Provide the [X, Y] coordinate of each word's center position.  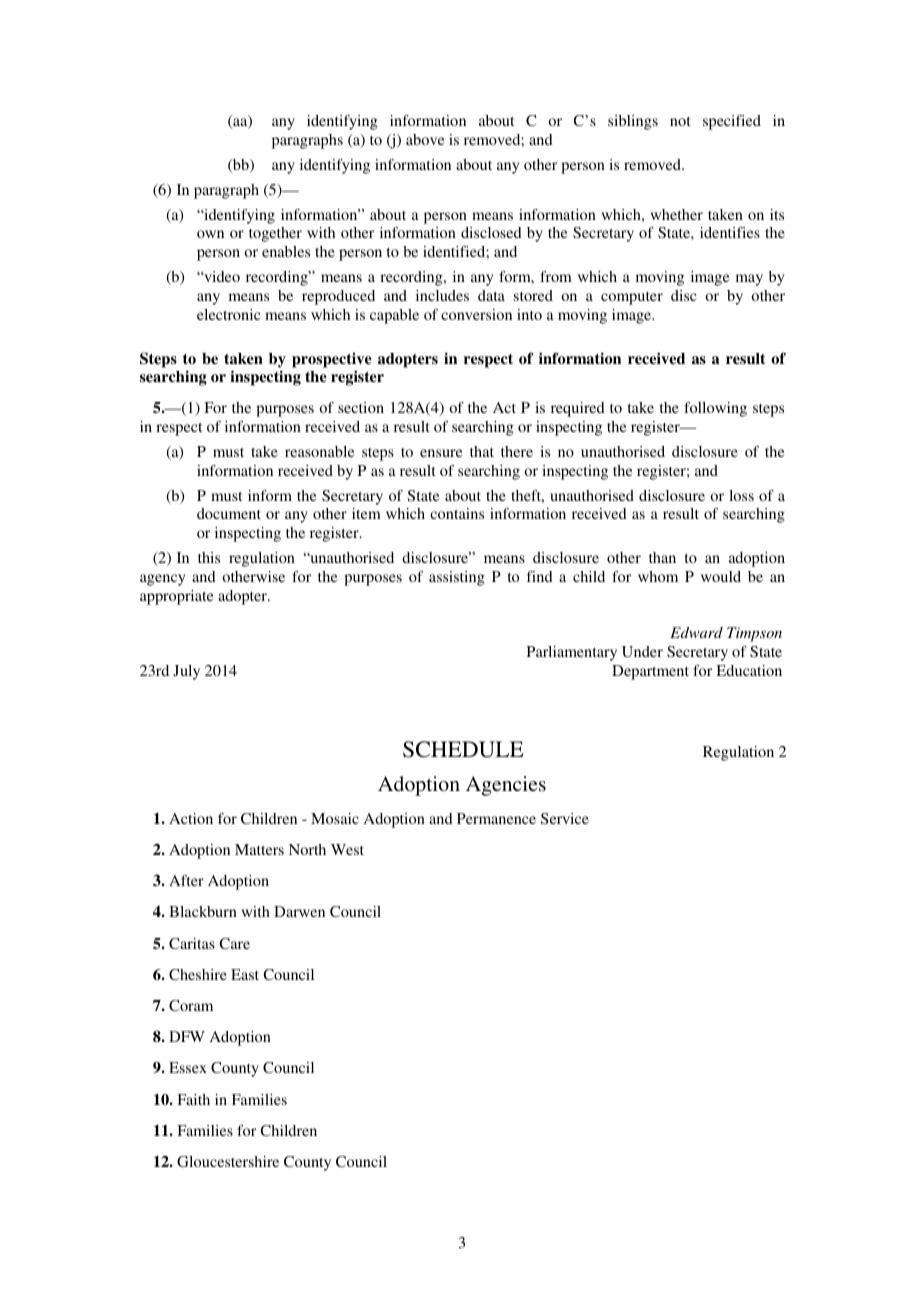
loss [741, 495]
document [229, 513]
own [210, 234]
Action [191, 818]
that [482, 451]
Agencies [506, 786]
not [680, 121]
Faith [193, 1099]
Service [565, 818]
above [425, 139]
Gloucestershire [228, 1161]
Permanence [496, 818]
